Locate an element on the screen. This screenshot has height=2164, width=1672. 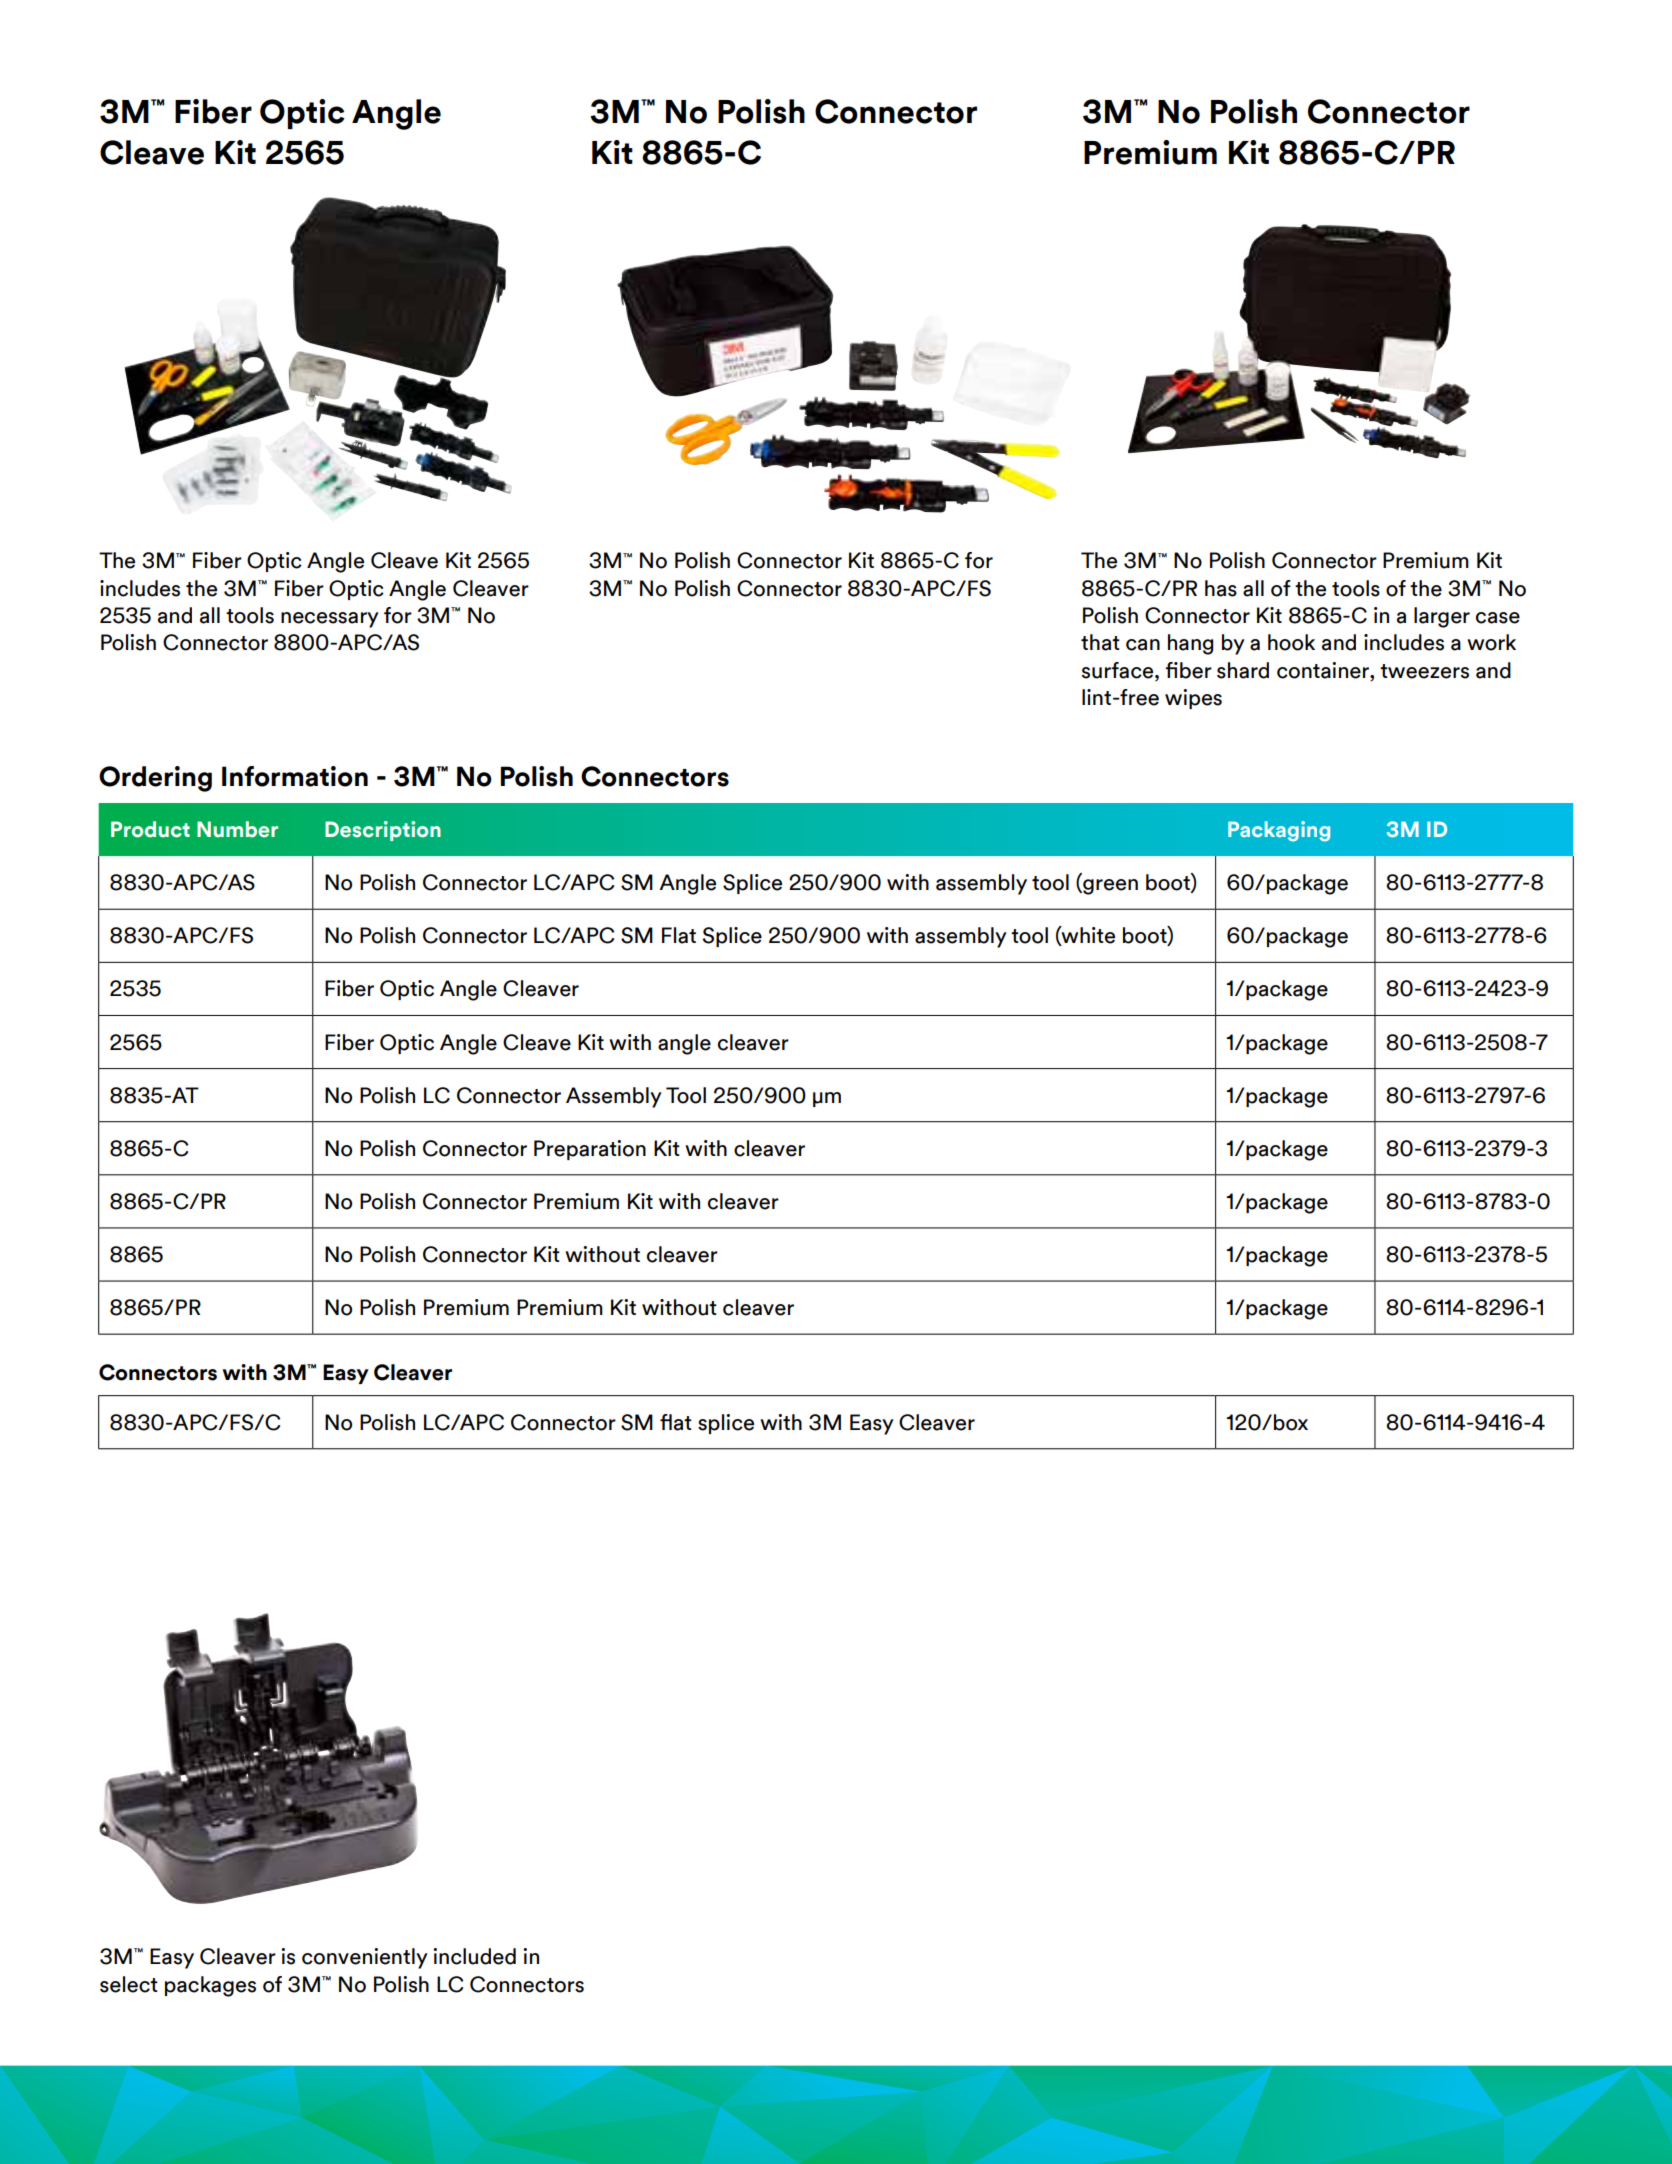
that is located at coordinates (1100, 642).
